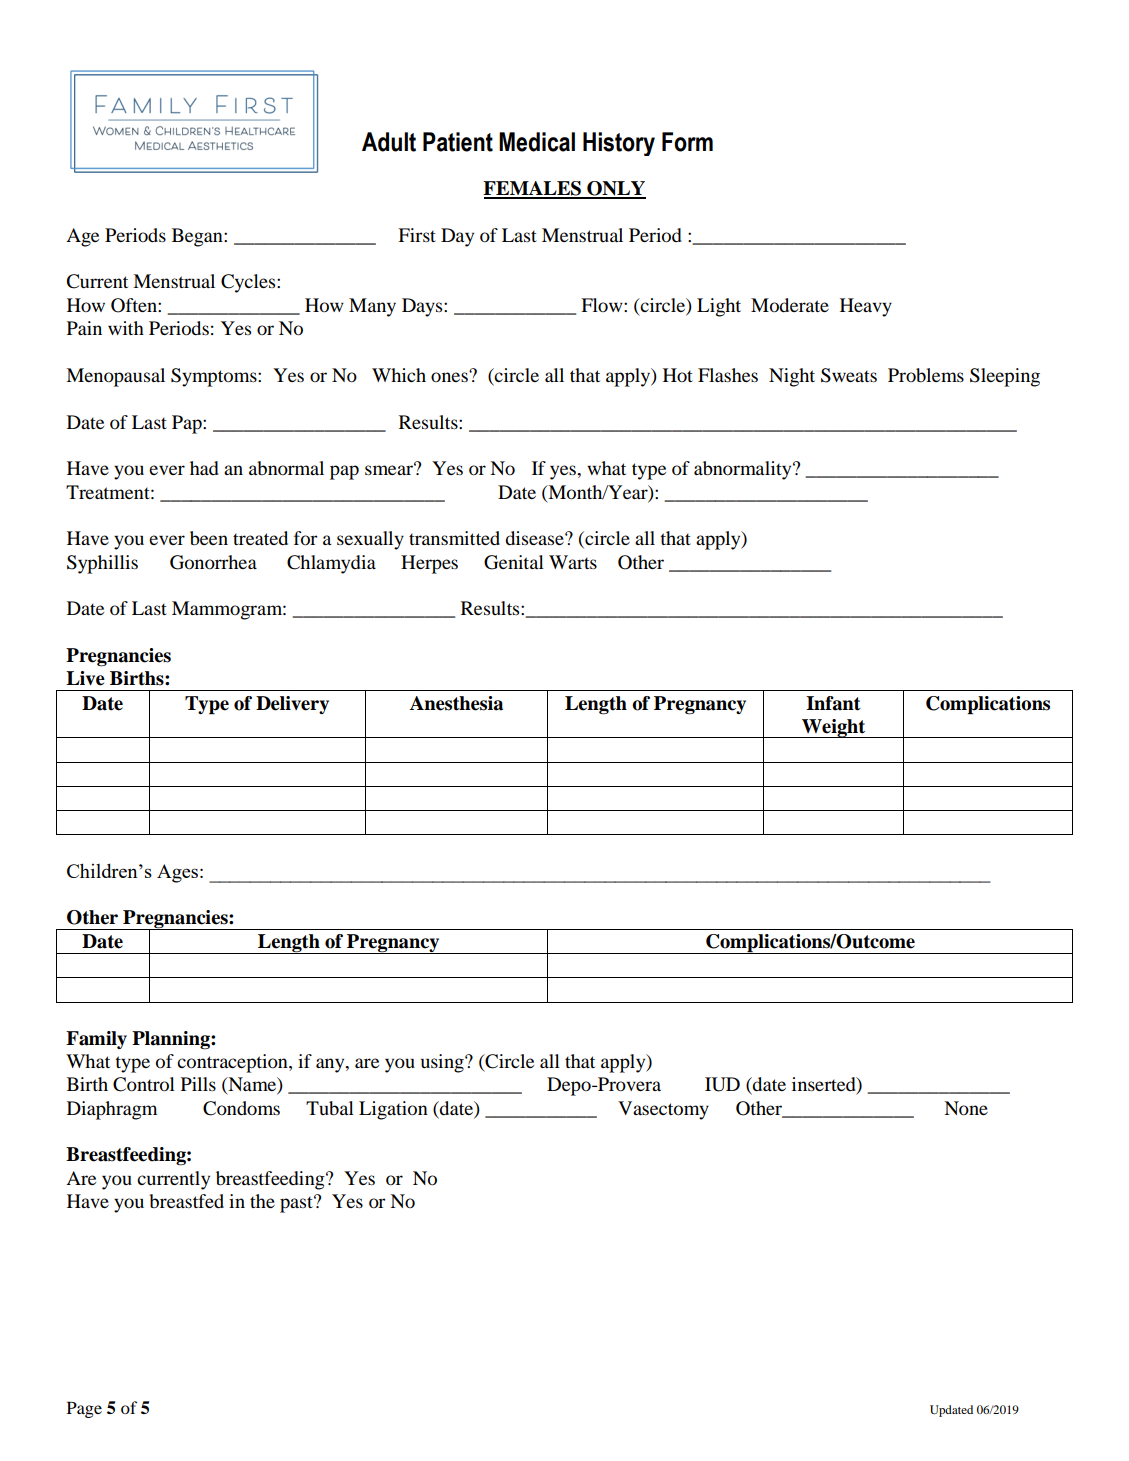 Image resolution: width=1129 pixels, height=1461 pixels. What do you see at coordinates (833, 703) in the document?
I see `Infant` at bounding box center [833, 703].
